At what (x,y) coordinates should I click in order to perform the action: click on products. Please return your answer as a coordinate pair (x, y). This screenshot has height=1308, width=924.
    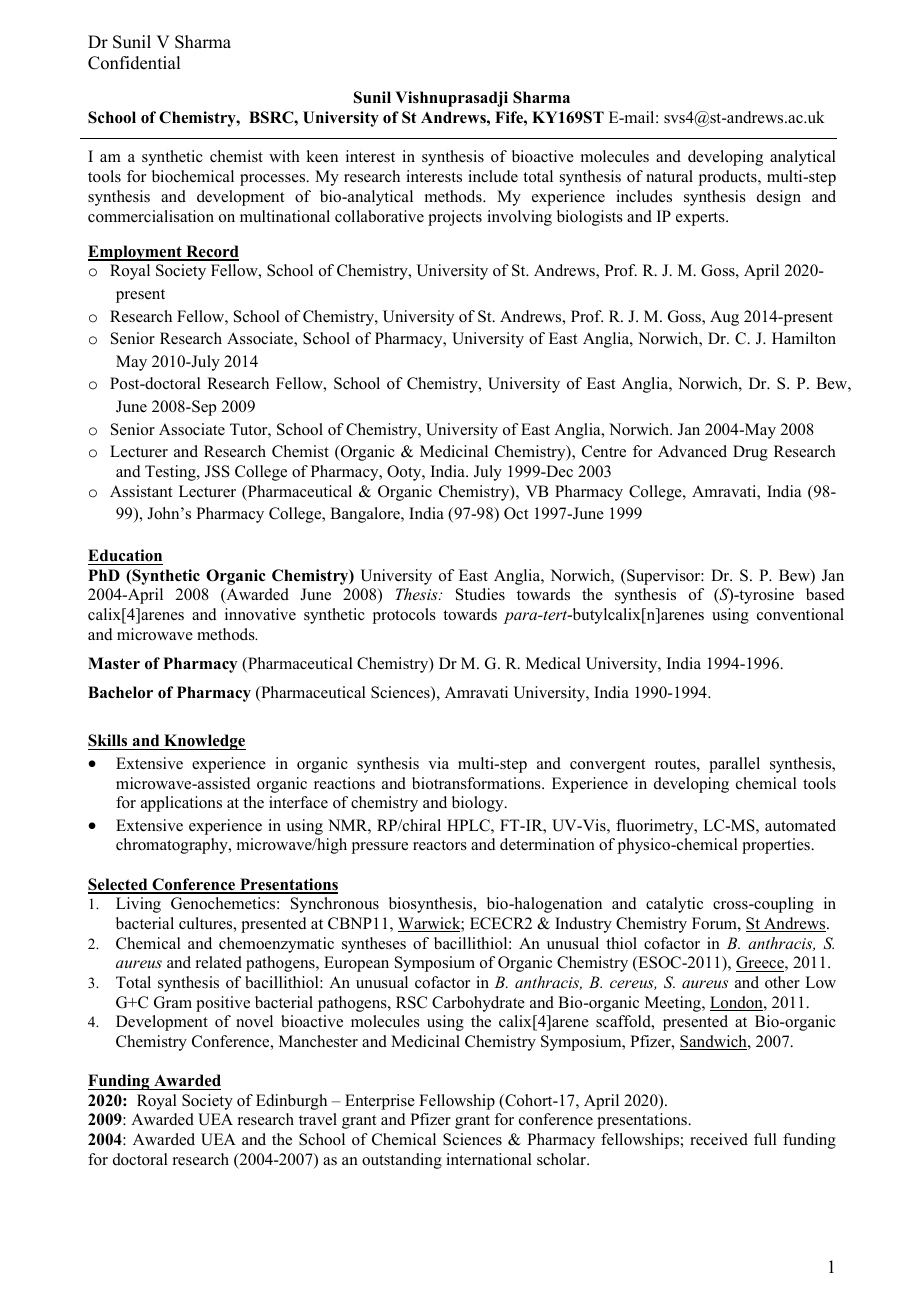
    Looking at the image, I should click on (729, 178).
